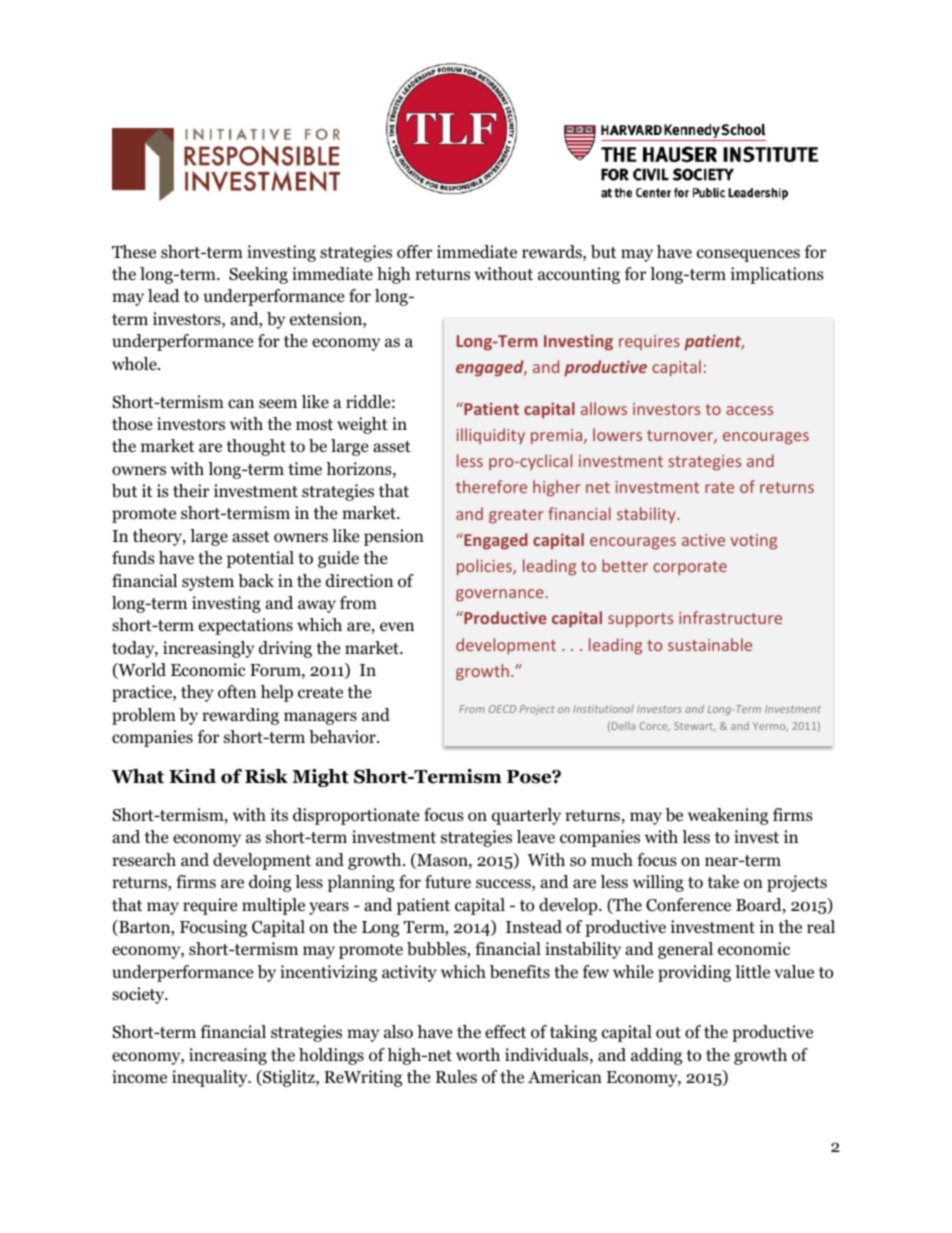 Image resolution: width=952 pixels, height=1233 pixels. Describe the element at coordinates (730, 617) in the screenshot. I see `infrastructure` at that location.
